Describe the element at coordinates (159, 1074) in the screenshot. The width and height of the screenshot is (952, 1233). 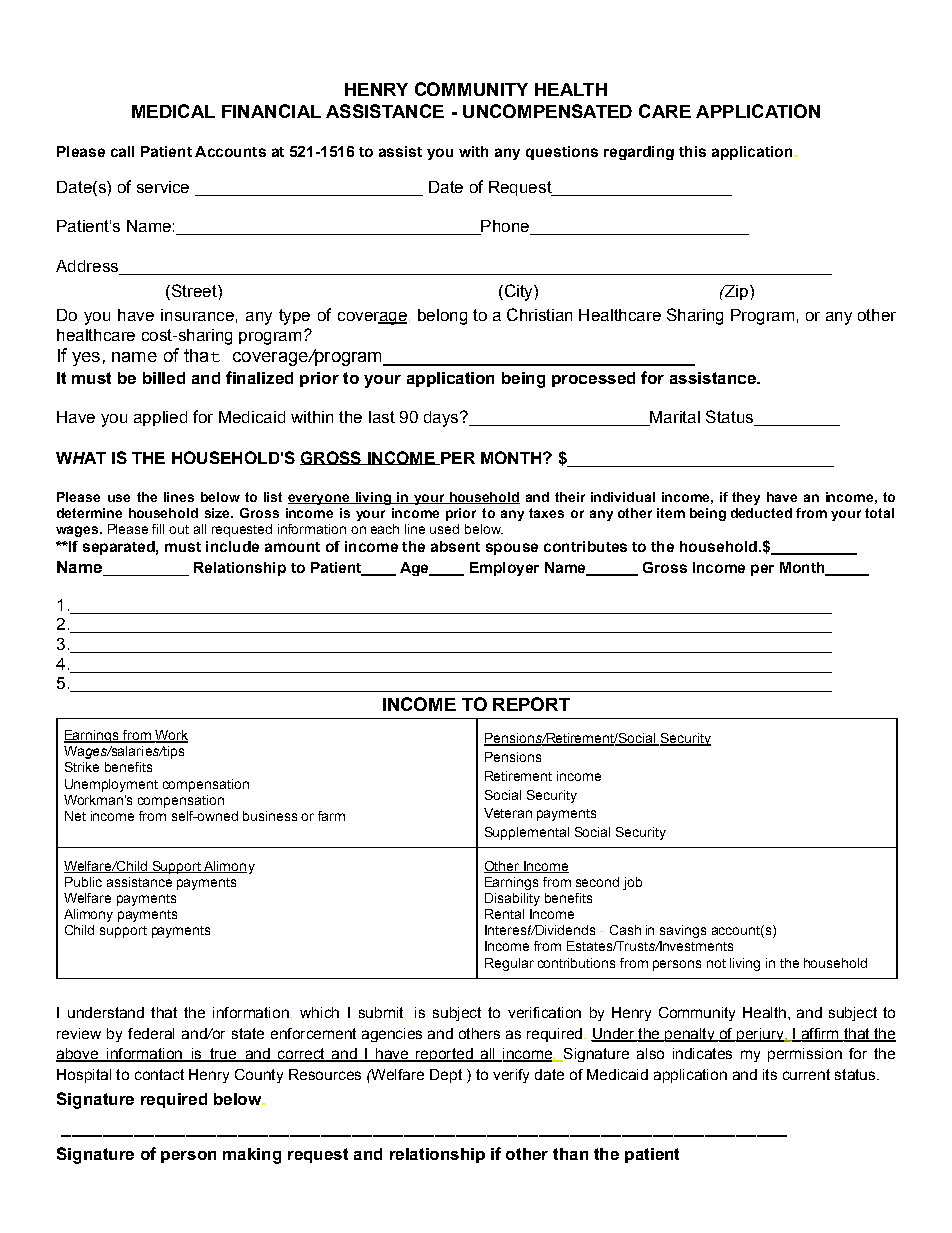
I see `contact` at that location.
